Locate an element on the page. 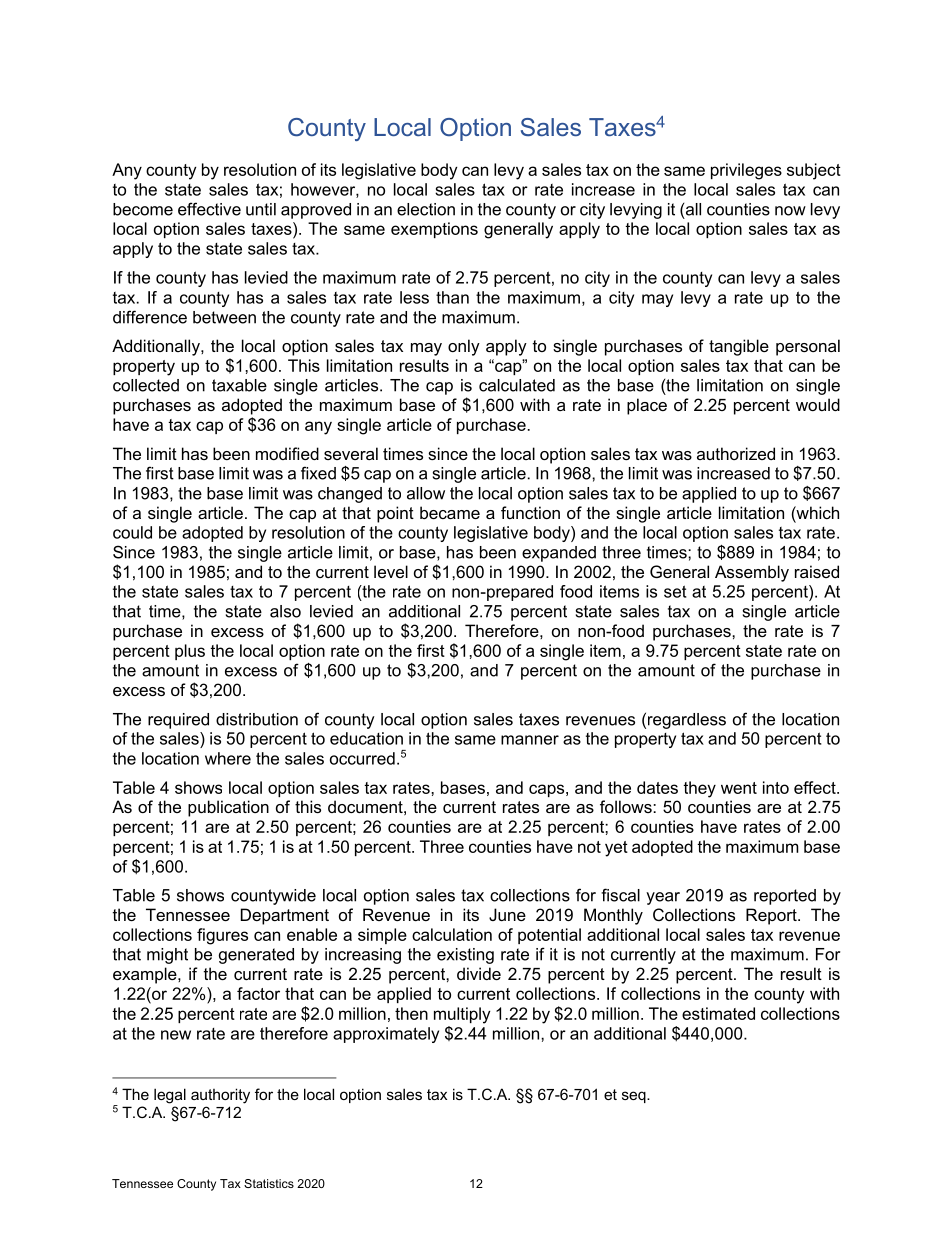  seq is located at coordinates (635, 1097).
